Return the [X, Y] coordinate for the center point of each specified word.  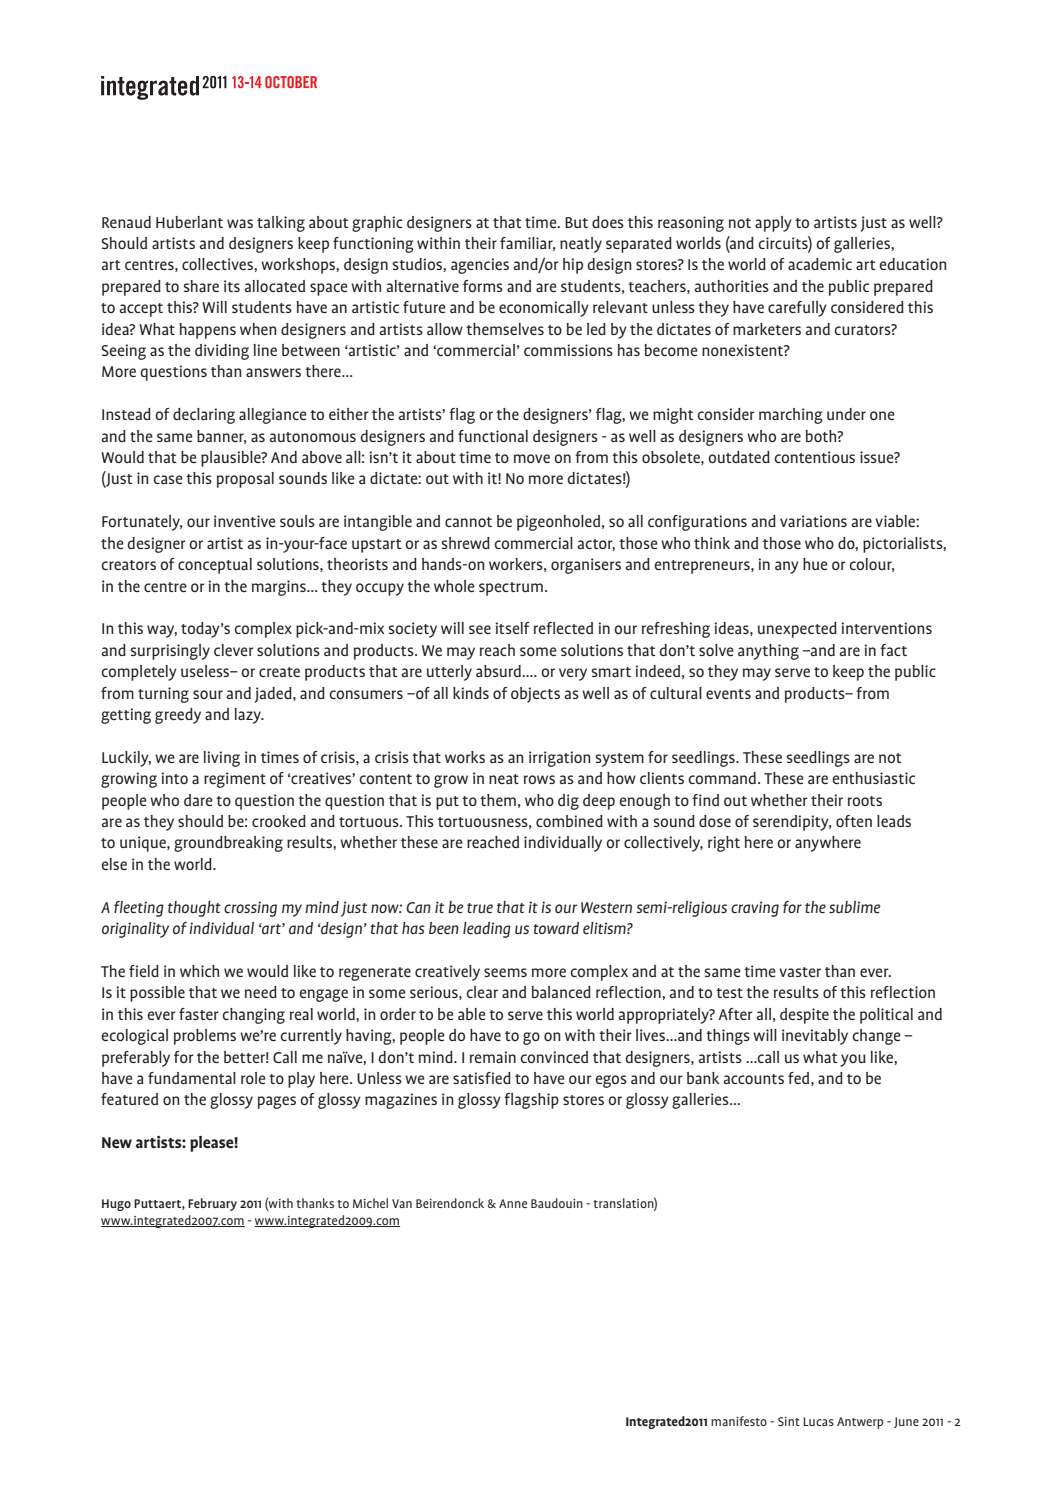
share [201, 286]
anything [768, 652]
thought [194, 909]
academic [820, 264]
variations [813, 521]
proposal [245, 480]
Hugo [116, 1205]
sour [208, 694]
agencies [480, 266]
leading [487, 930]
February [212, 1204]
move [532, 458]
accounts [754, 1079]
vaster [800, 972]
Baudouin [557, 1203]
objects [535, 695]
